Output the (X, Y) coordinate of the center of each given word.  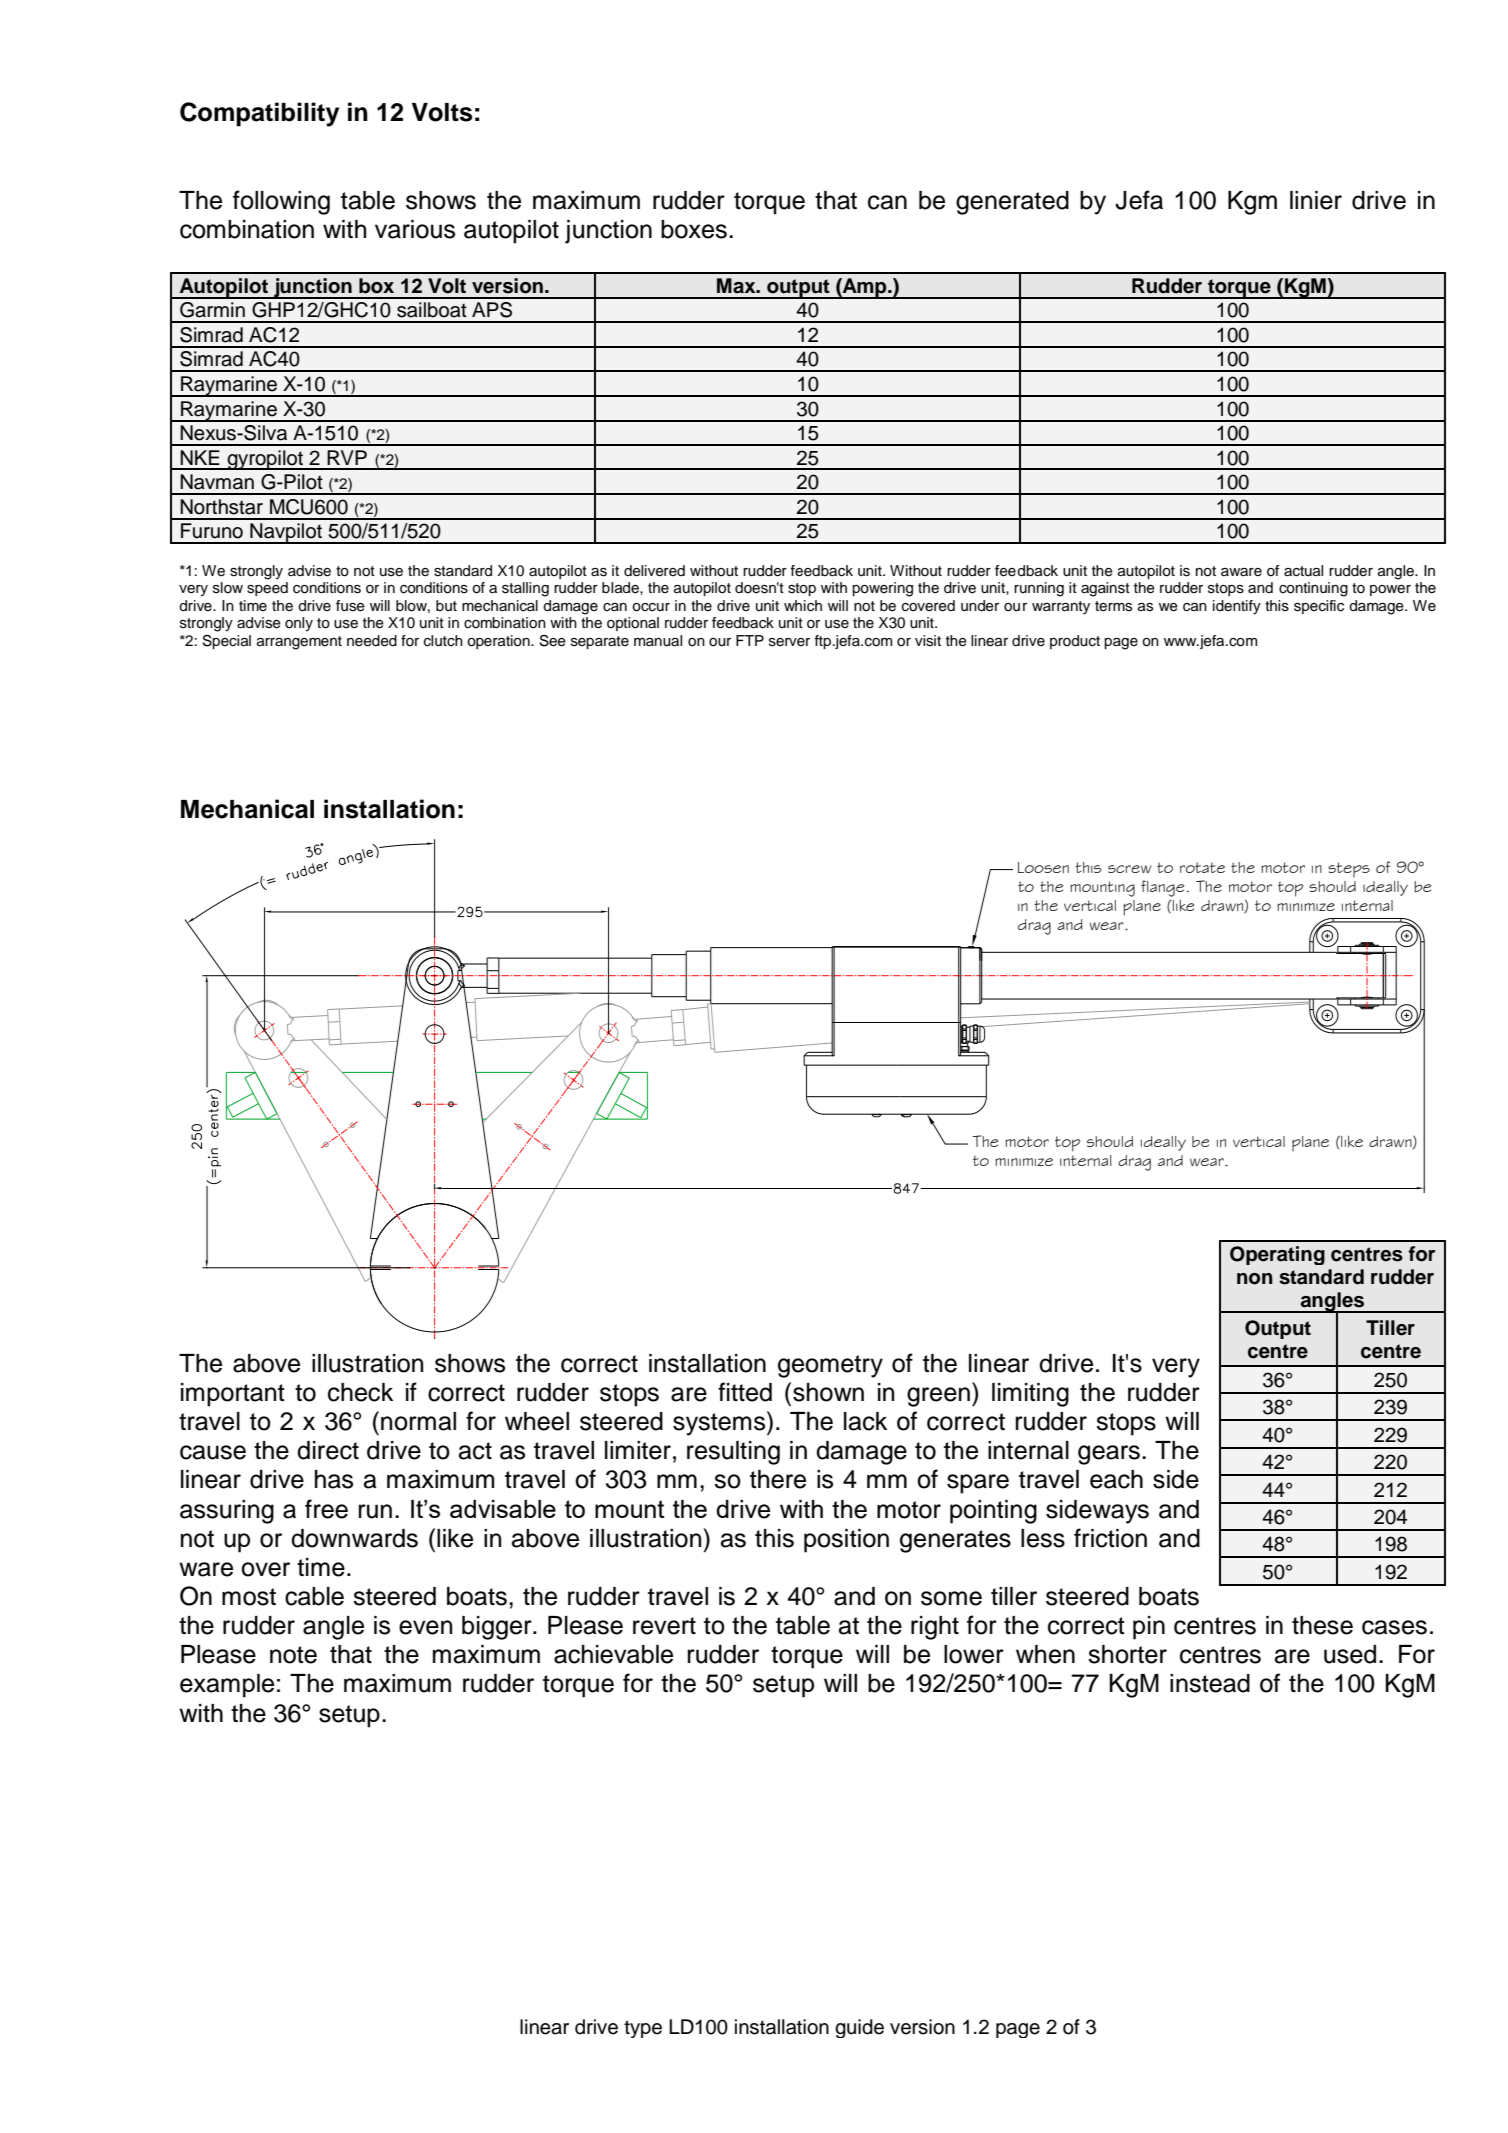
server (789, 642)
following (281, 202)
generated (1012, 203)
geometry (830, 1366)
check (360, 1392)
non (1255, 1279)
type (643, 2029)
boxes (694, 229)
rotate (1202, 867)
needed (372, 641)
